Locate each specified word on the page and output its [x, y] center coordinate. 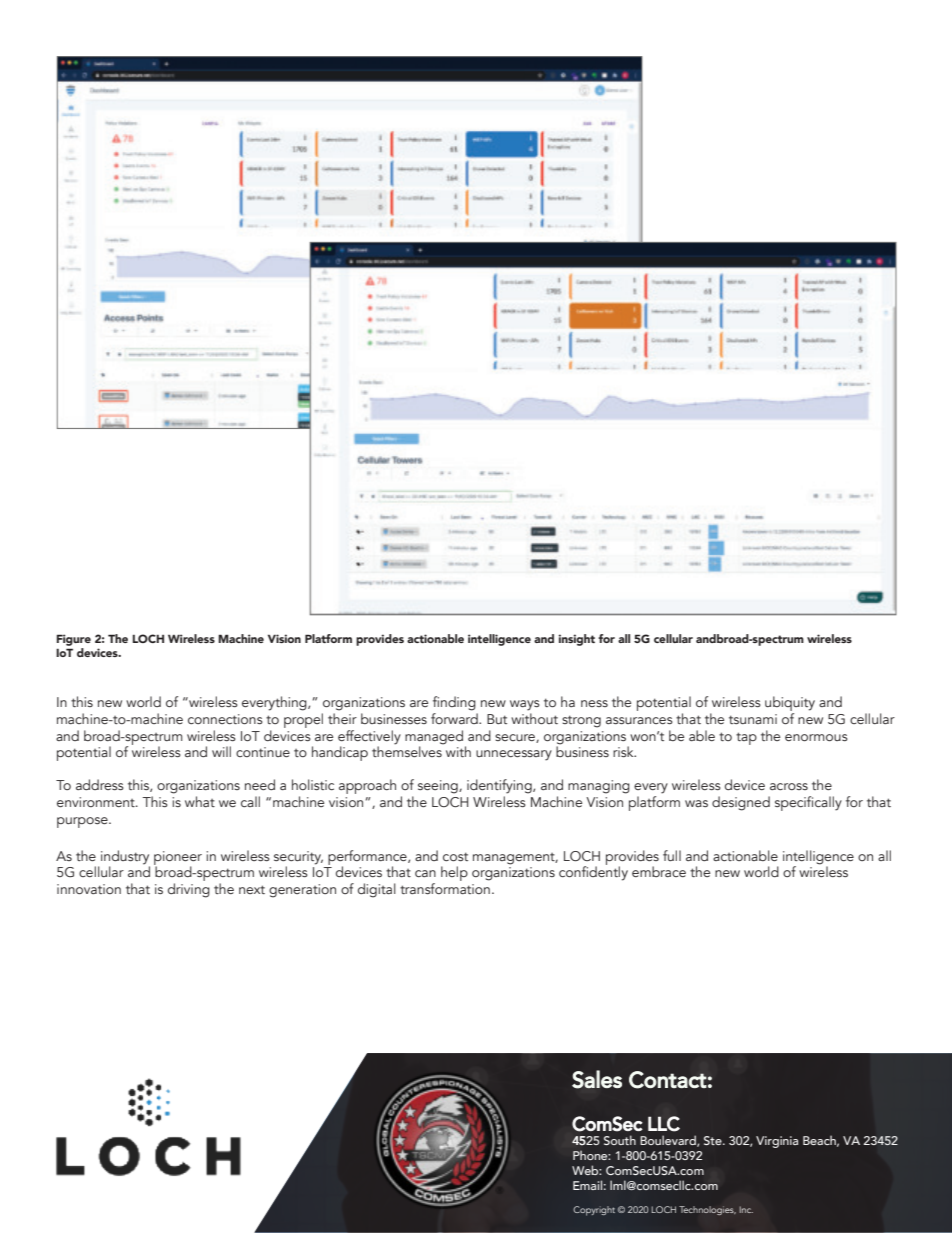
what [200, 801]
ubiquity [790, 705]
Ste [714, 1140]
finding [454, 703]
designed [741, 803]
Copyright [594, 1211]
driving [189, 890]
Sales [597, 1079]
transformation [445, 888]
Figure [74, 641]
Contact [668, 1080]
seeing [439, 787]
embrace [659, 871]
